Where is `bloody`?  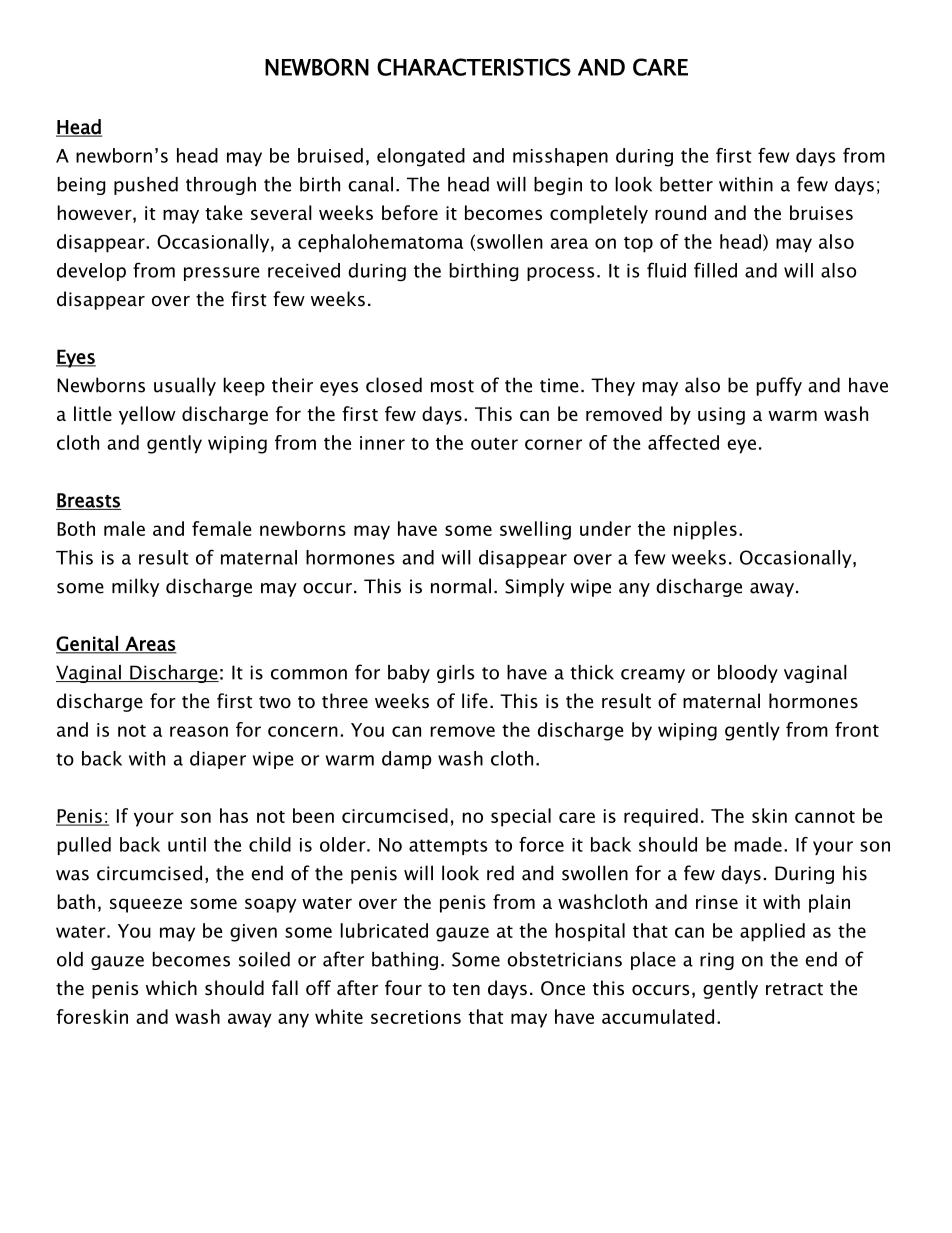
bloody is located at coordinates (748, 674).
